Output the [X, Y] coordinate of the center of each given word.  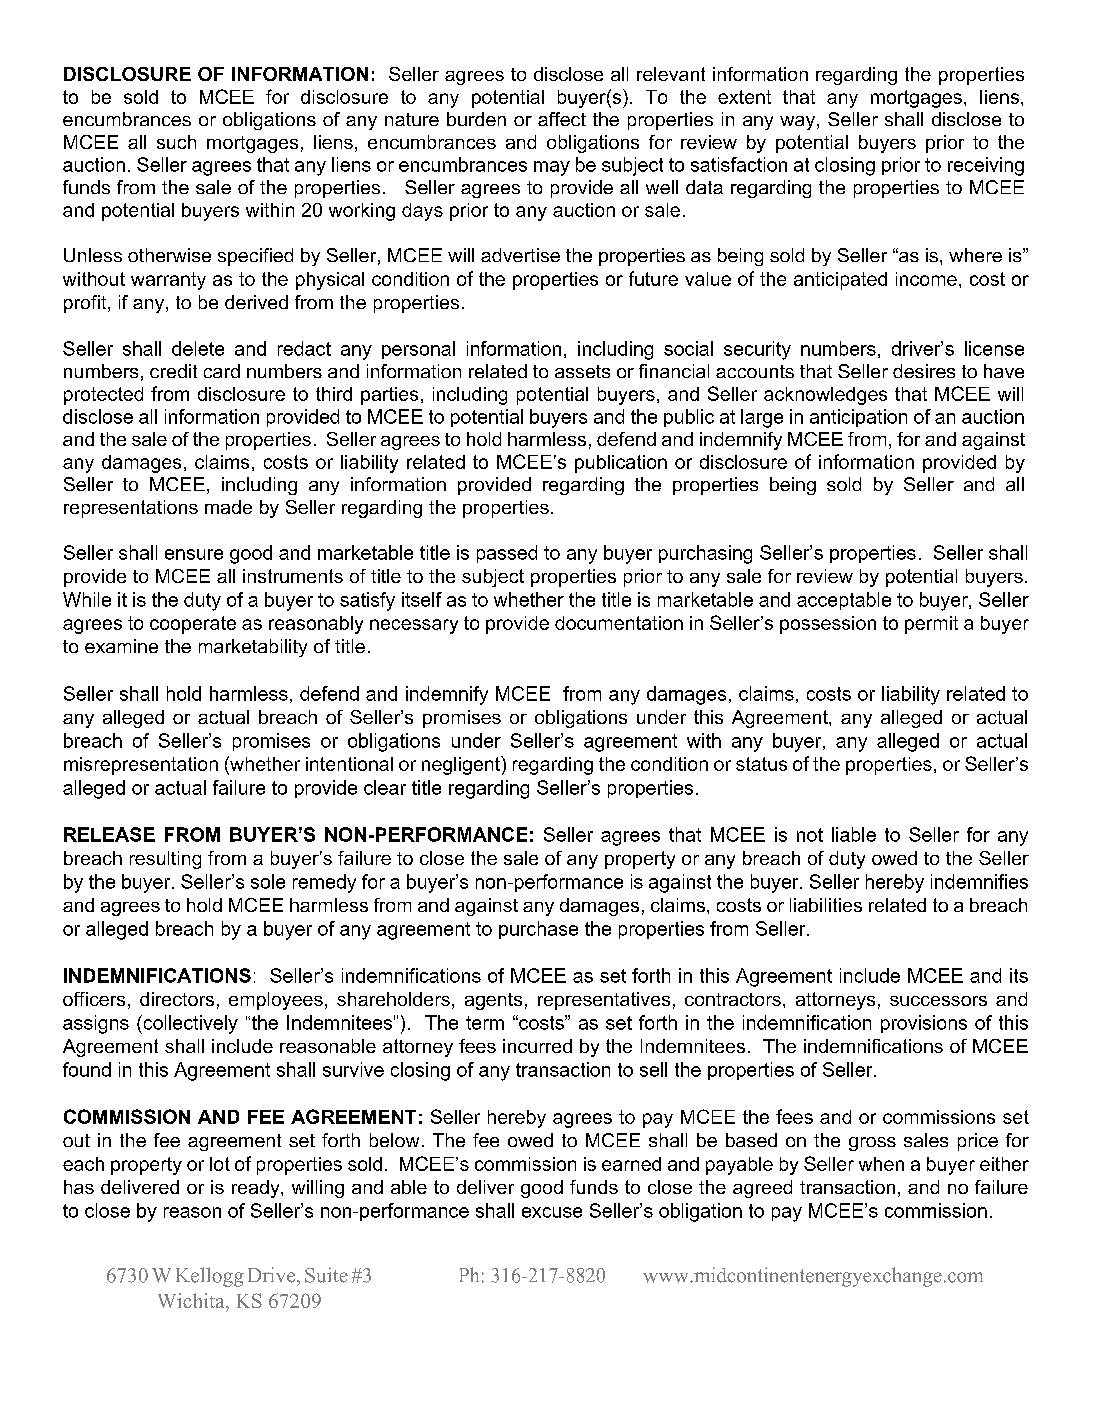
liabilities [826, 905]
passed [507, 554]
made [228, 507]
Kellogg [210, 1277]
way [799, 123]
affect [562, 119]
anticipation [858, 418]
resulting [165, 860]
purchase [538, 930]
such [176, 142]
